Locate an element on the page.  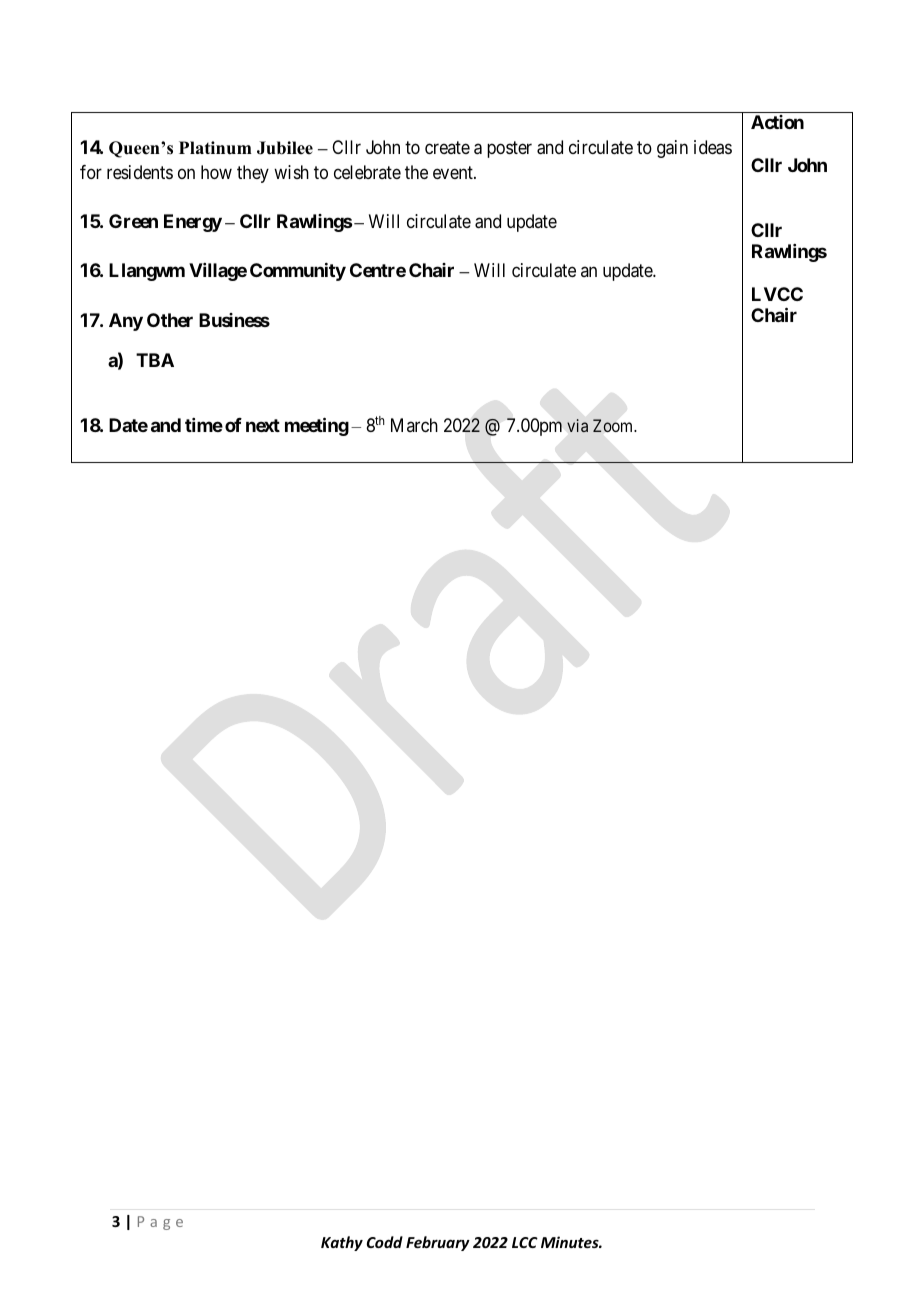
Zoom is located at coordinates (614, 425).
